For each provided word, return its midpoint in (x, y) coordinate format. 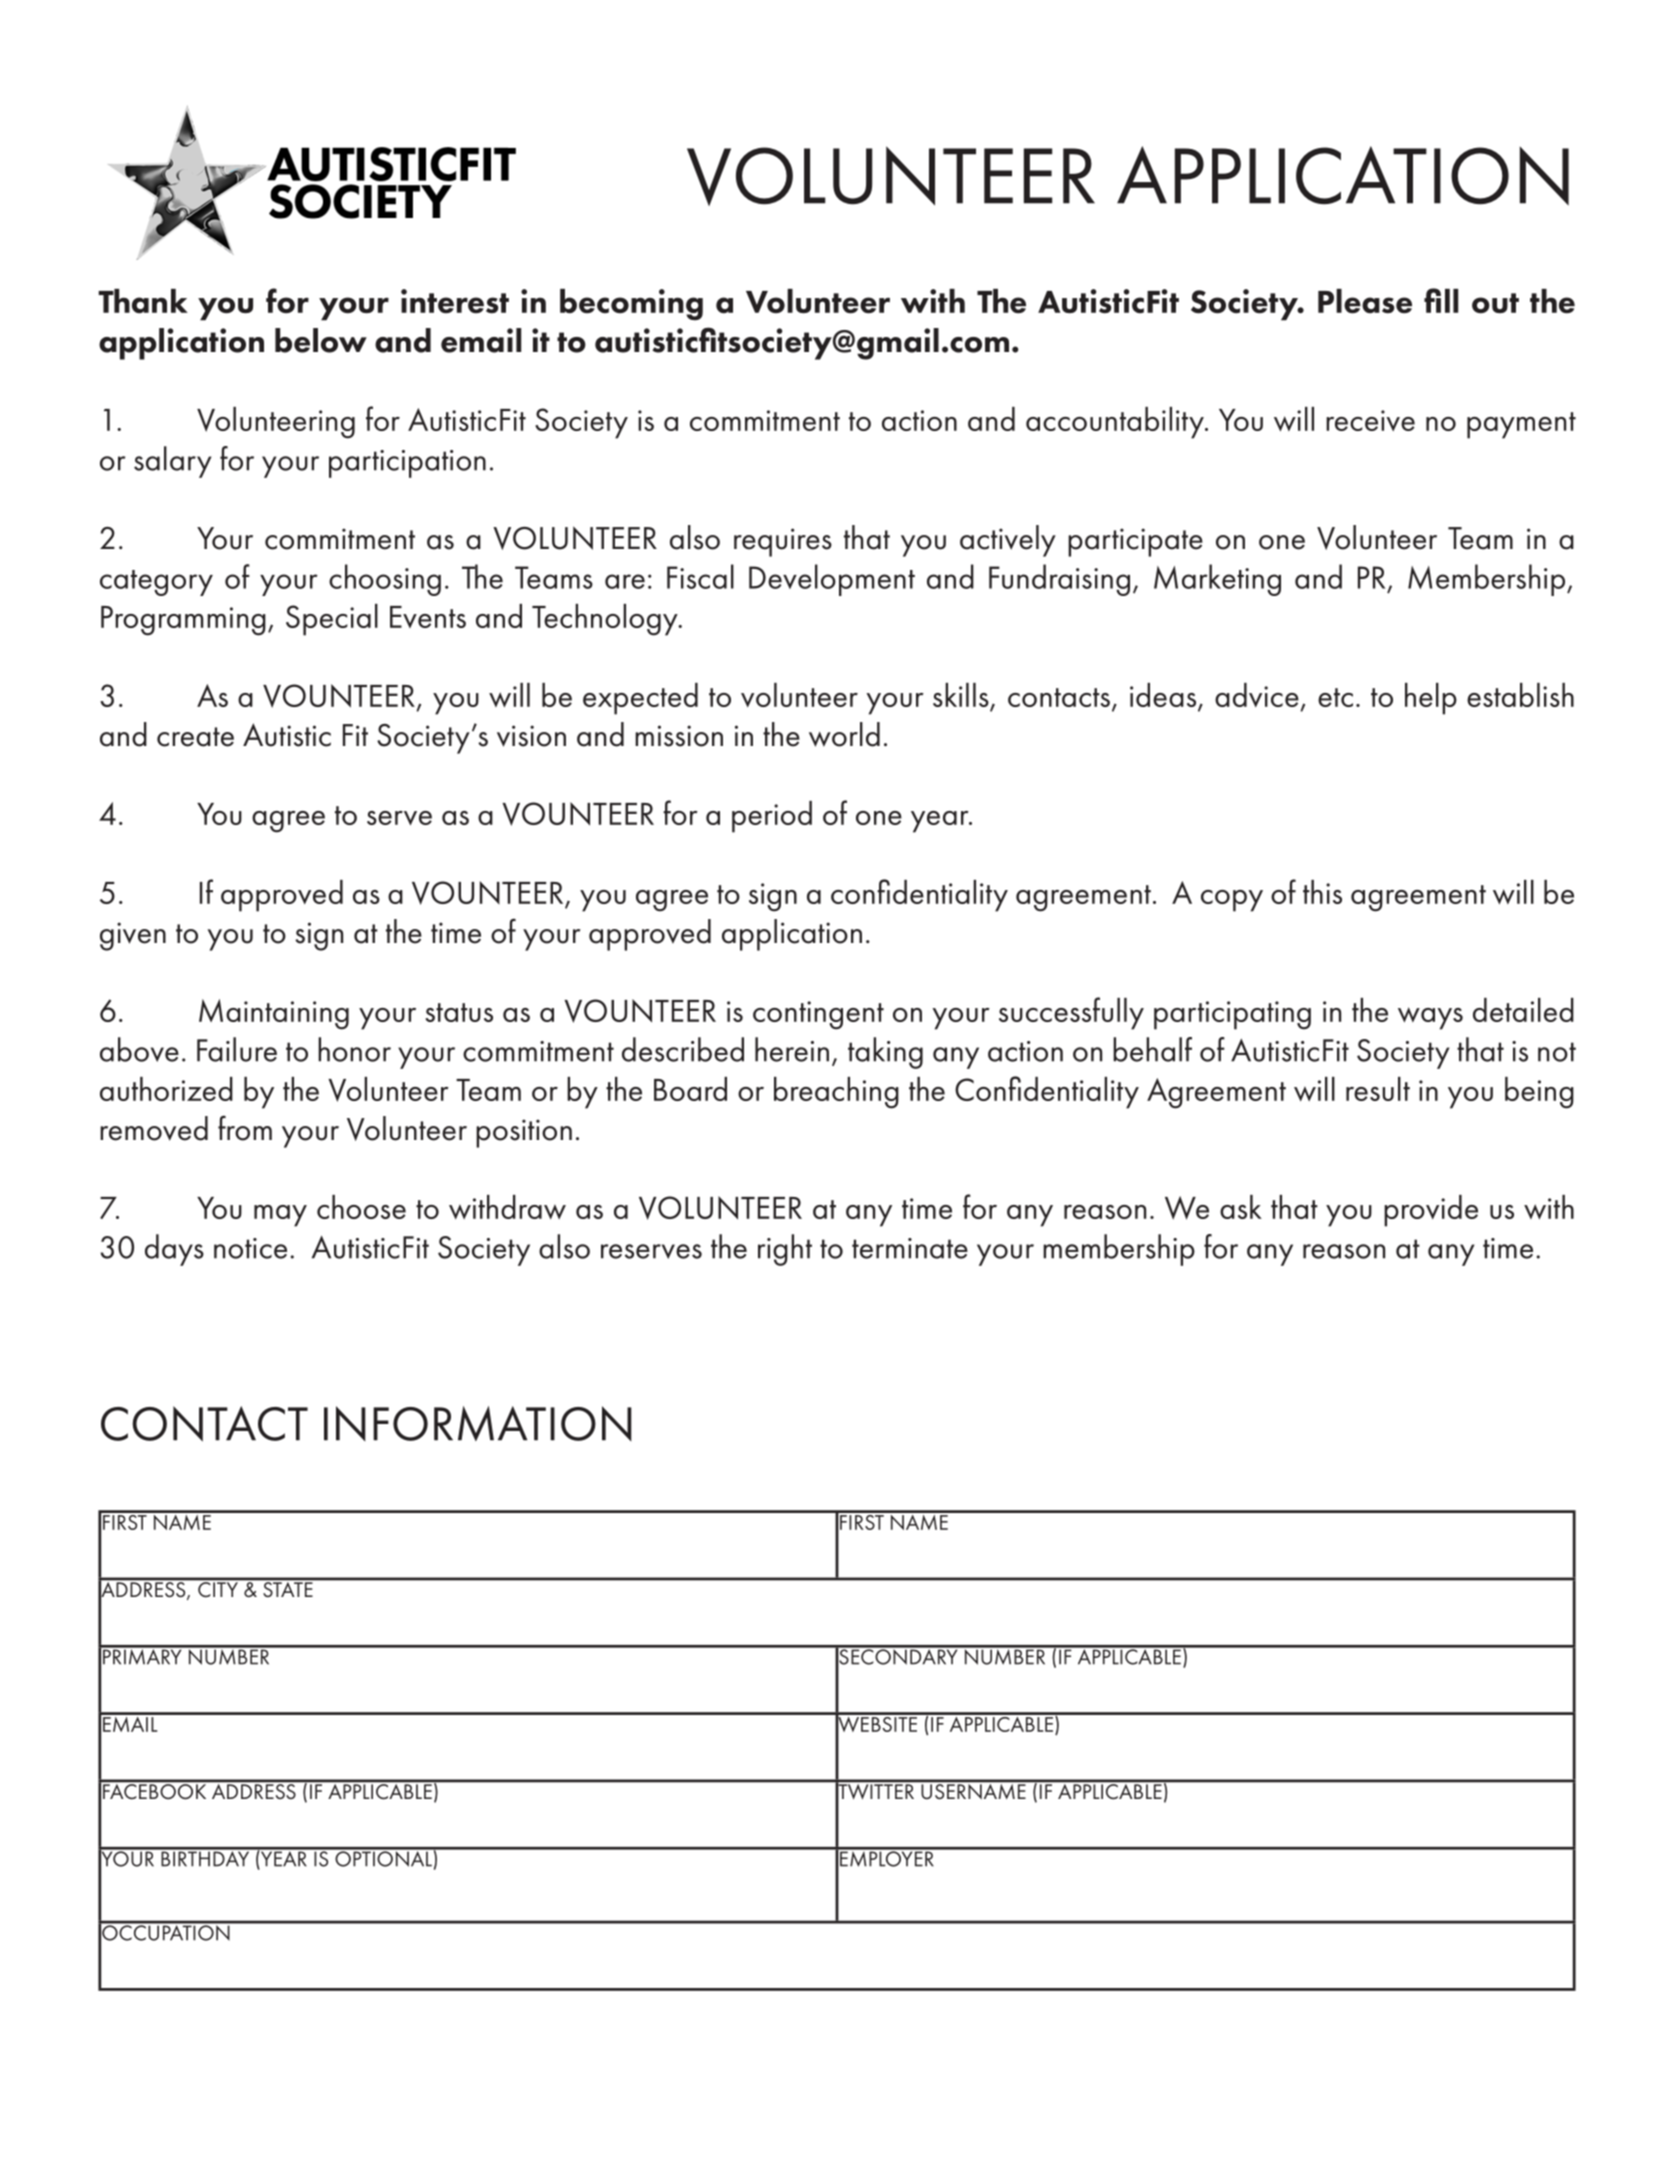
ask (1241, 1207)
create (195, 737)
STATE (288, 1588)
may (280, 1216)
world (844, 734)
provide (1431, 1211)
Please (1365, 301)
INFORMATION (478, 1423)
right (785, 1250)
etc (1335, 697)
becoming (631, 305)
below (321, 340)
